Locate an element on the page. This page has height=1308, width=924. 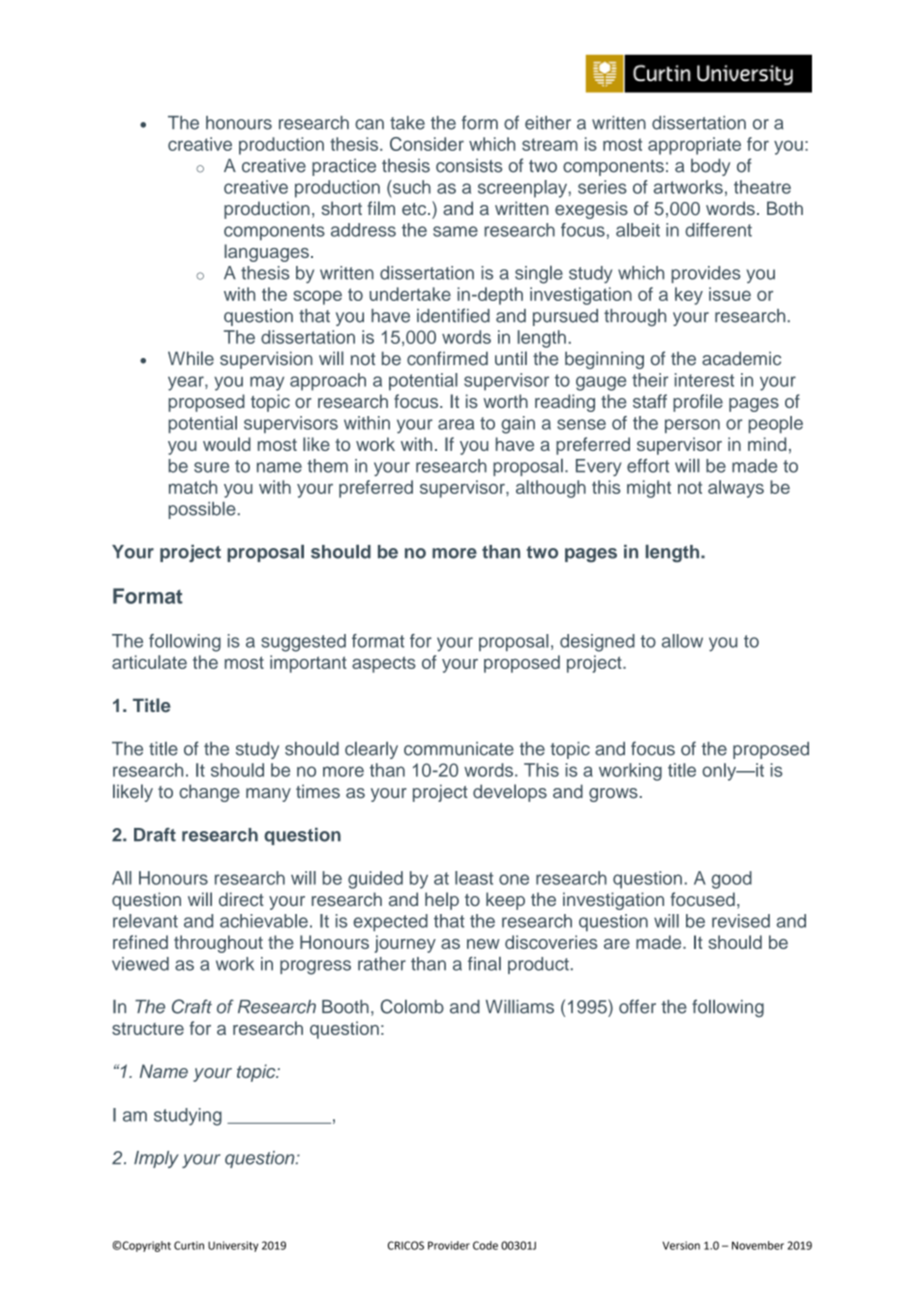
allow is located at coordinates (682, 641).
